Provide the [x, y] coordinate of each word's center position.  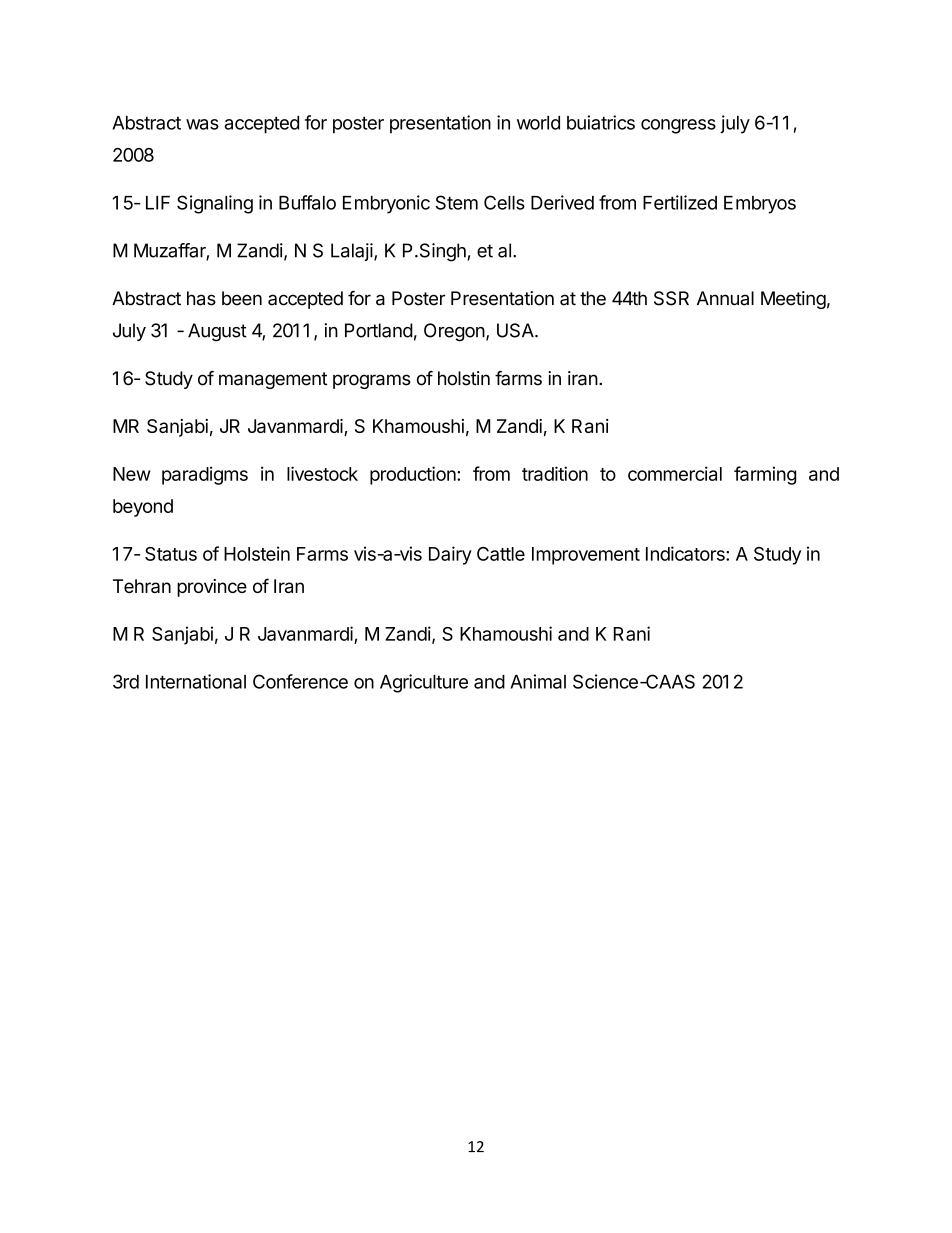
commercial [675, 473]
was [202, 124]
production [414, 475]
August [217, 332]
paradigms [205, 475]
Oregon [454, 332]
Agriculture [424, 683]
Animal [538, 681]
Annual [725, 298]
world [538, 123]
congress [678, 126]
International [196, 681]
